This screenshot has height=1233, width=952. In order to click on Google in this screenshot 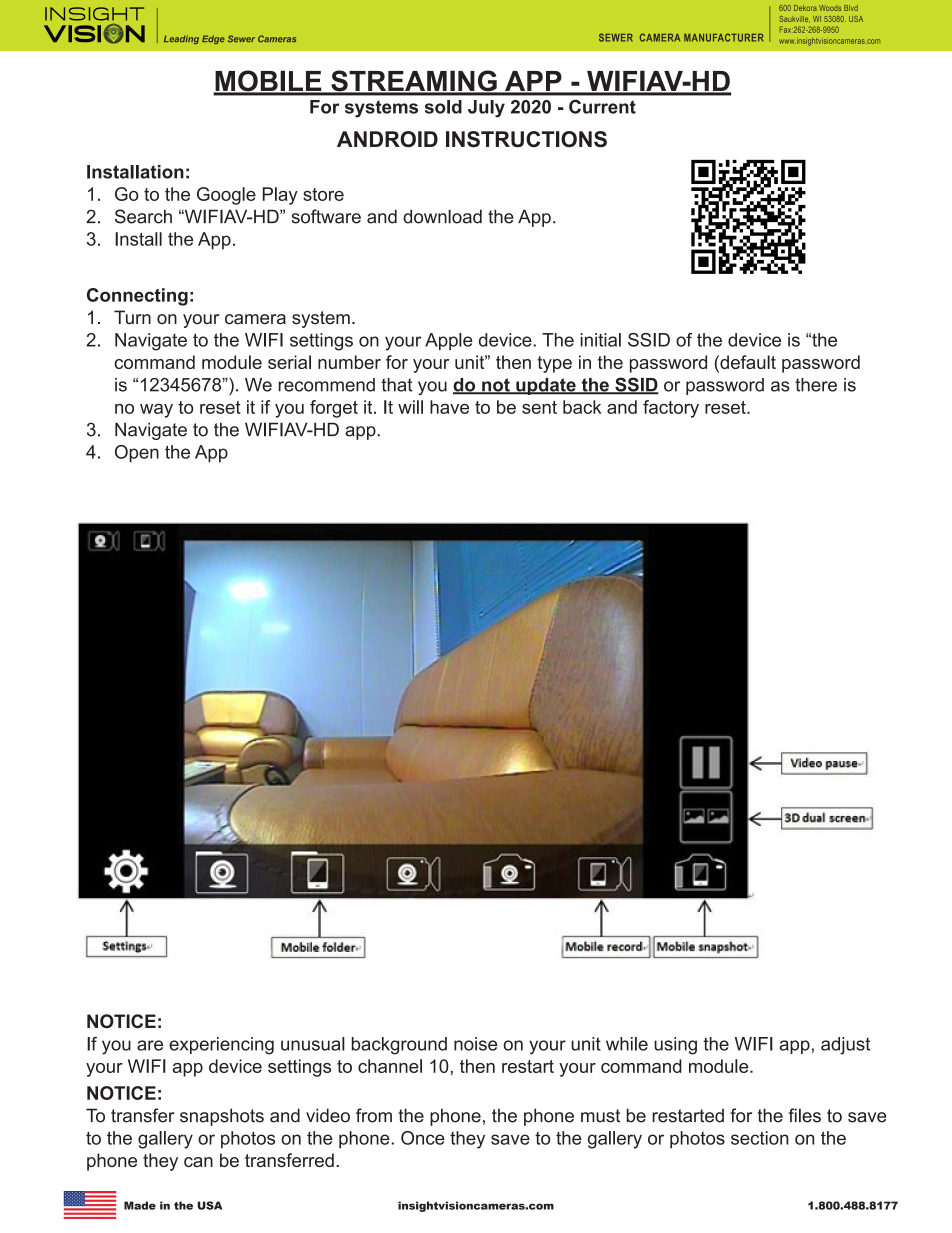, I will do `click(226, 196)`.
